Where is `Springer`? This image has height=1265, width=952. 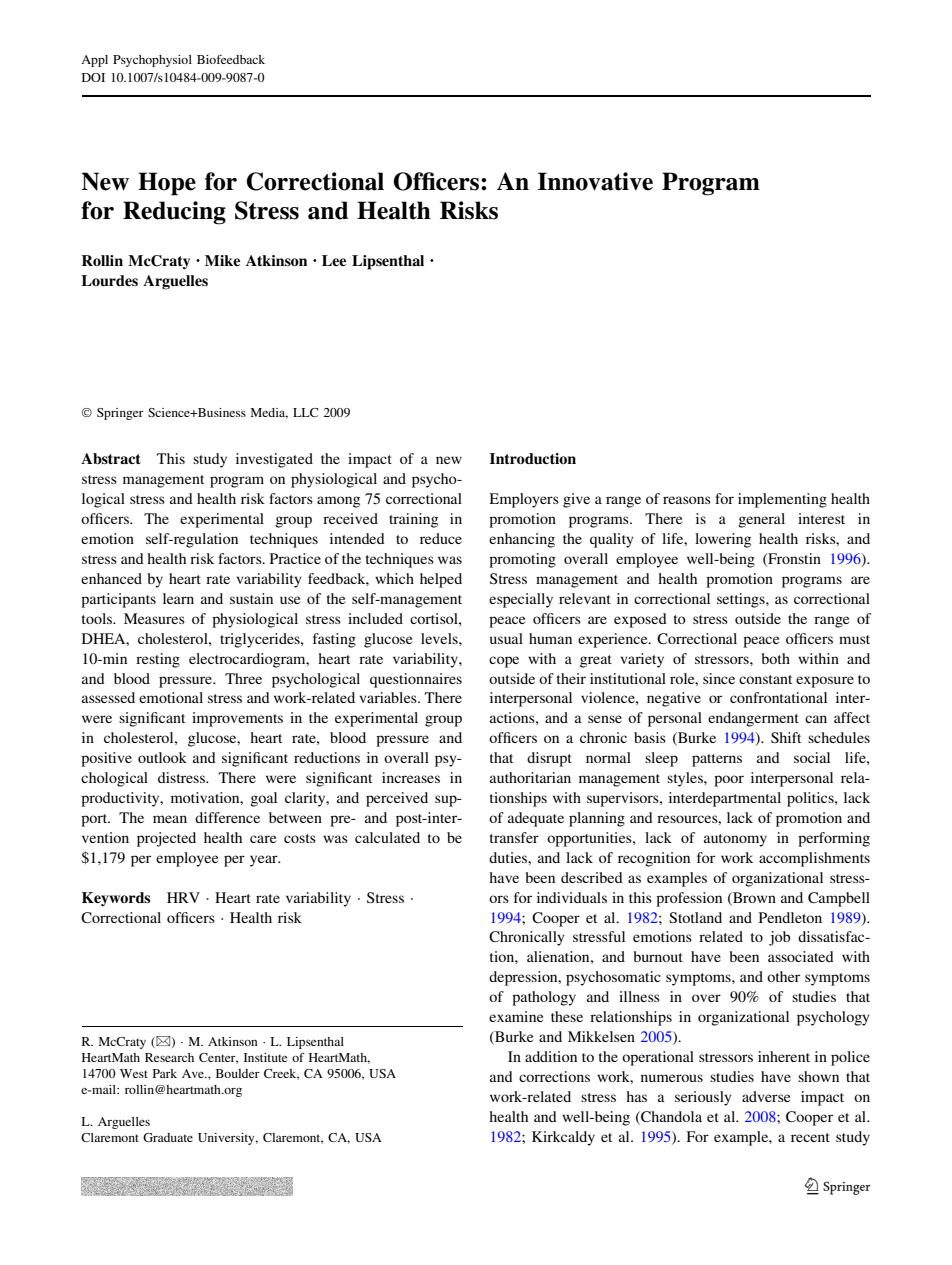 Springer is located at coordinates (120, 414).
